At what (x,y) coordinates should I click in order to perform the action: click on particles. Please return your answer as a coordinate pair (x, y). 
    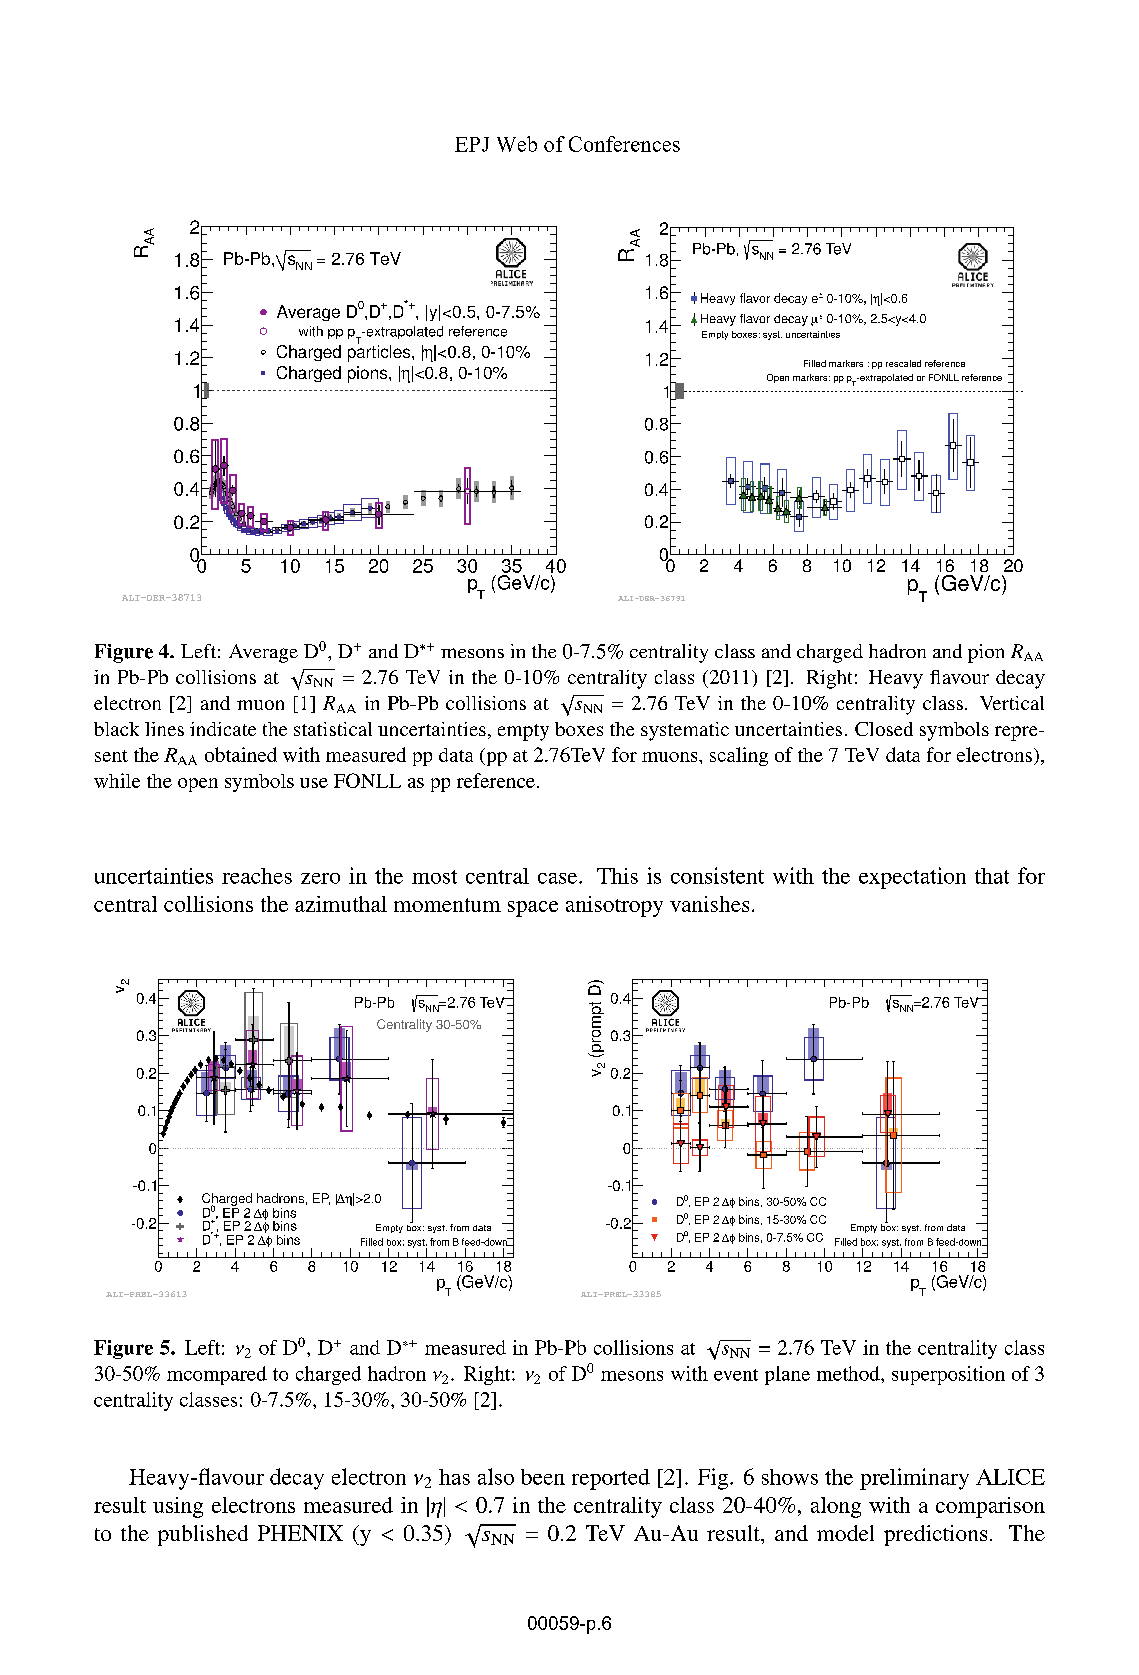
    Looking at the image, I should click on (380, 352).
